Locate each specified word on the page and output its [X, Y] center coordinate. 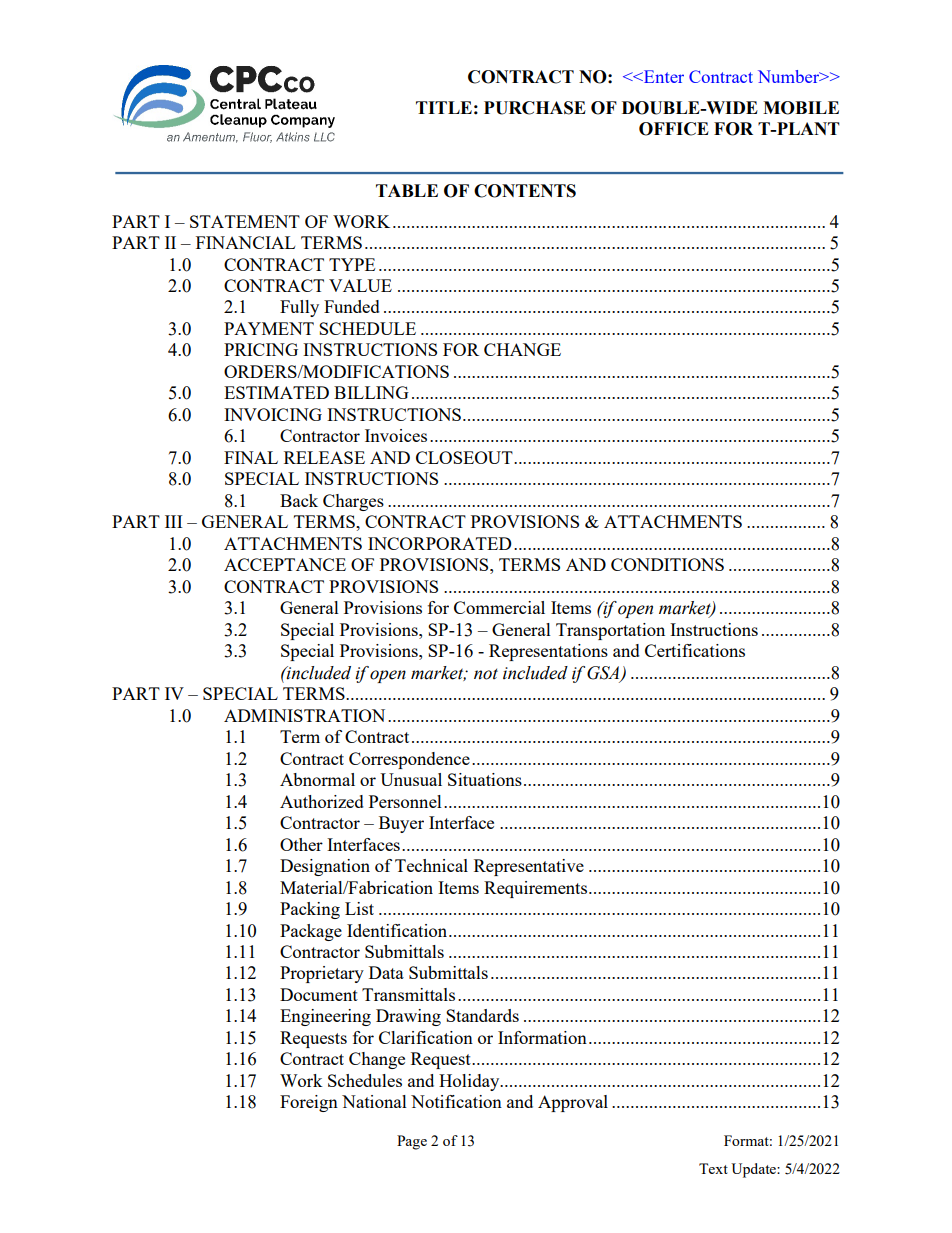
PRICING [261, 349]
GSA [604, 673]
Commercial [499, 607]
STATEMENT [245, 221]
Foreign [309, 1103]
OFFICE [674, 129]
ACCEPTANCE [285, 564]
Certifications [695, 650]
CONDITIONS [667, 564]
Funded [352, 306]
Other [301, 844]
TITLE [444, 107]
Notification [456, 1101]
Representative [529, 867]
